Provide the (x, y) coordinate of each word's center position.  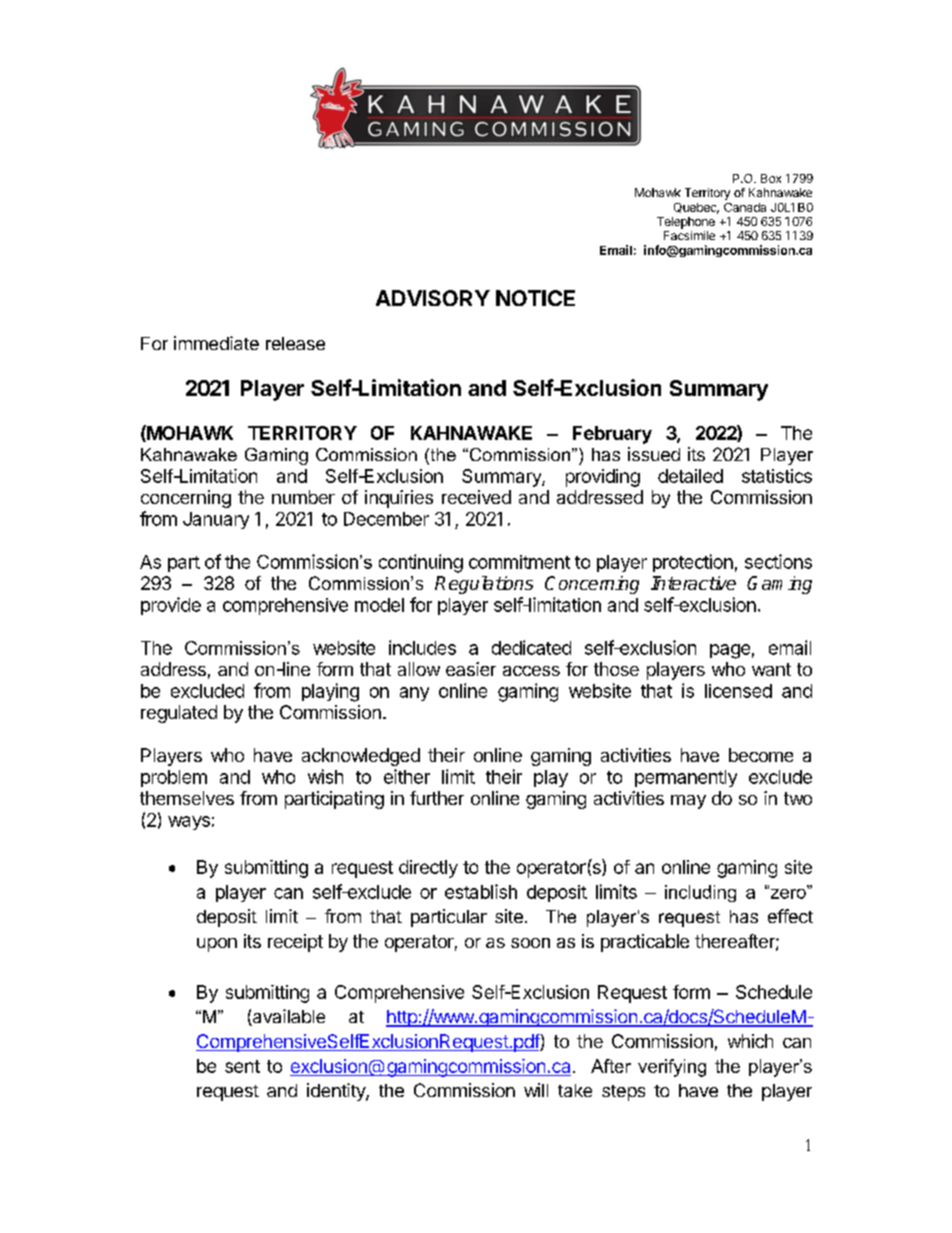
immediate (216, 343)
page (730, 651)
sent (242, 1066)
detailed (690, 476)
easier (471, 669)
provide (171, 606)
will (536, 1090)
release (295, 343)
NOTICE (535, 298)
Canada (745, 207)
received (476, 497)
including (700, 893)
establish (481, 891)
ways (189, 823)
